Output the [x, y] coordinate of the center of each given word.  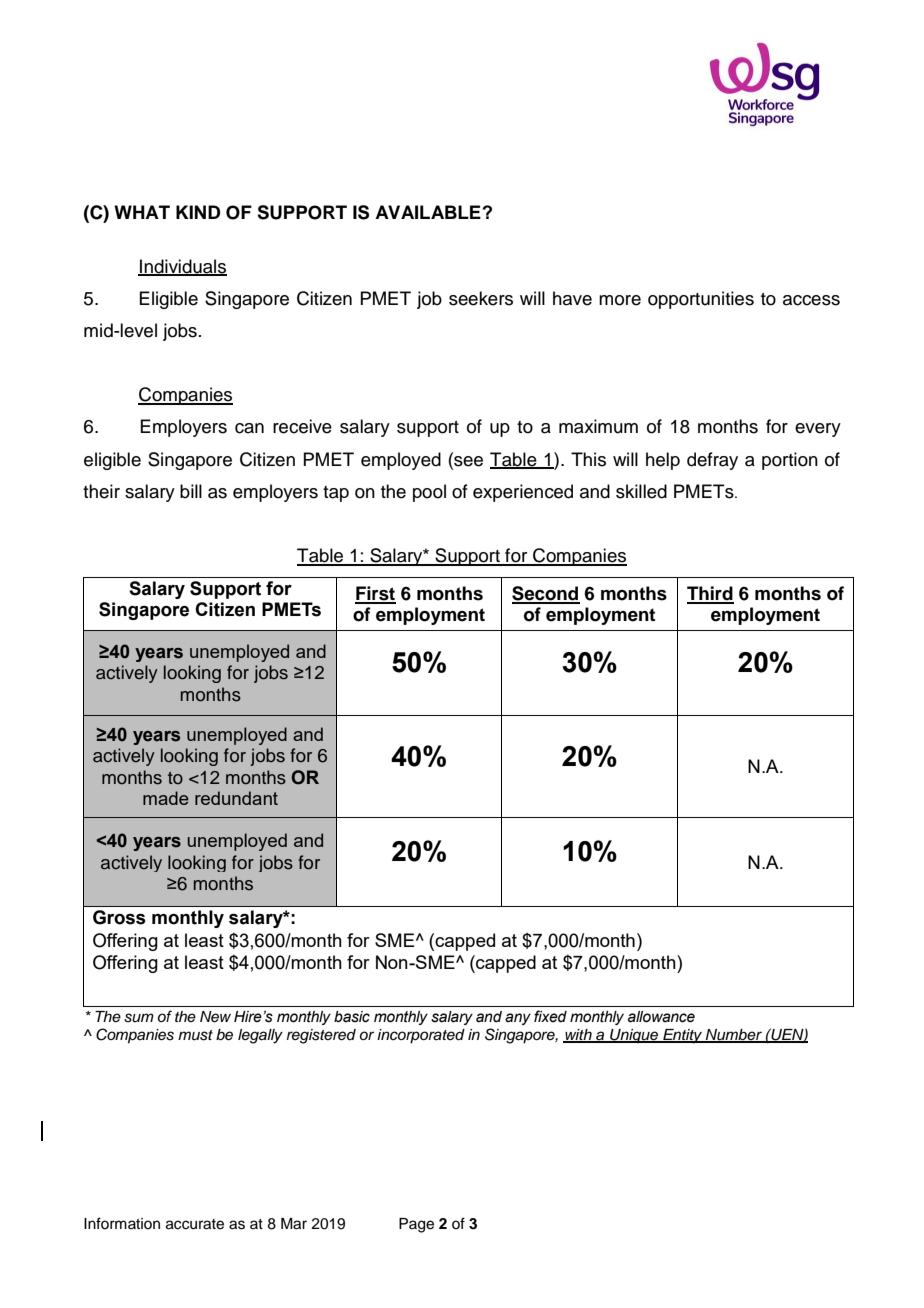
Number [734, 1035]
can [249, 428]
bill [191, 491]
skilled [641, 491]
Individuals [182, 267]
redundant [236, 798]
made [166, 798]
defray [712, 461]
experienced [523, 493]
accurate [195, 1224]
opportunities [701, 300]
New [215, 1017]
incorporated [421, 1036]
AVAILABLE [428, 212]
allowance [661, 1017]
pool [429, 493]
